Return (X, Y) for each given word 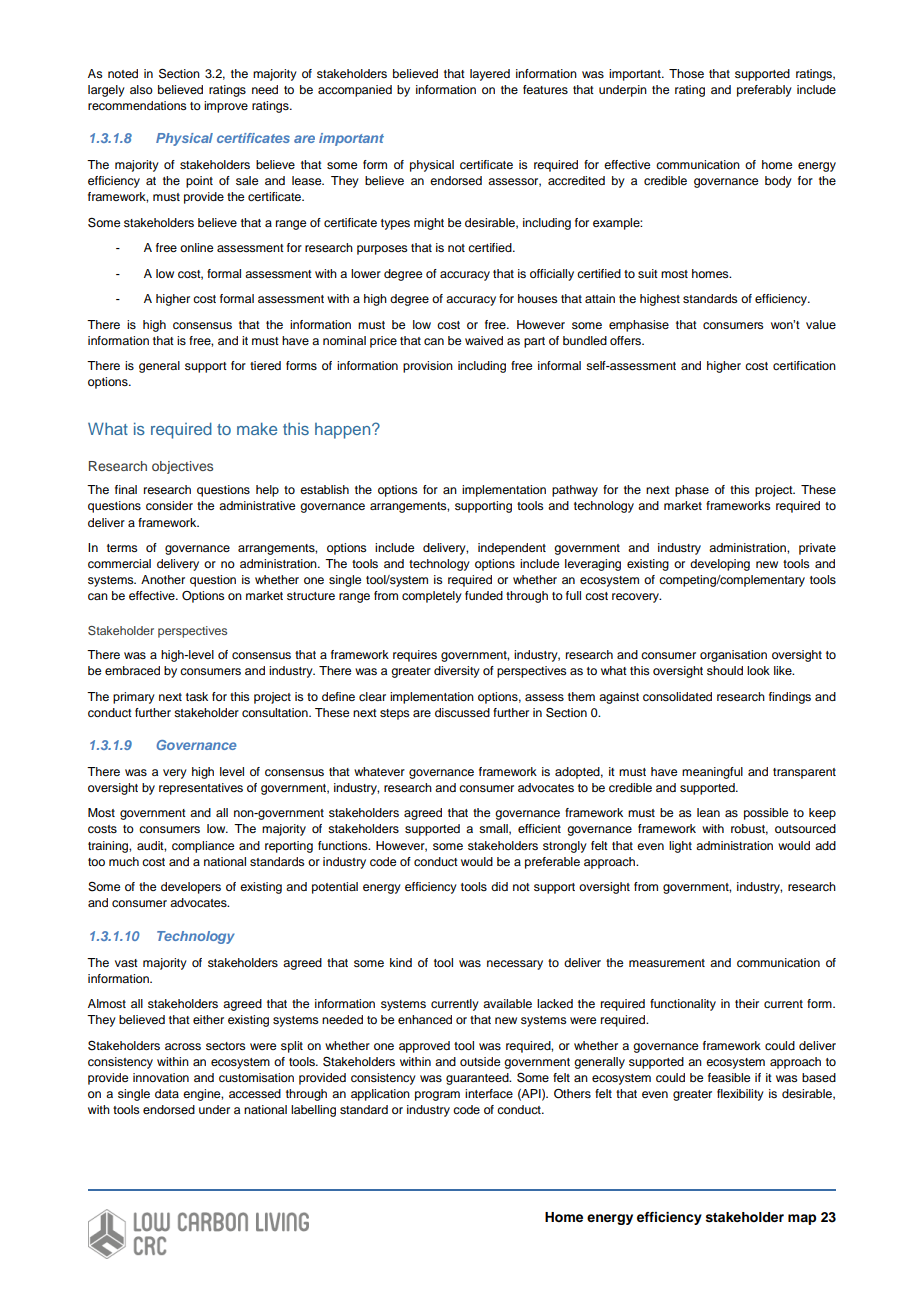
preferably (764, 91)
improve (226, 107)
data (167, 1093)
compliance (203, 847)
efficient (539, 828)
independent (512, 549)
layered (490, 75)
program (437, 1096)
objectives (182, 467)
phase (692, 491)
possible (766, 814)
